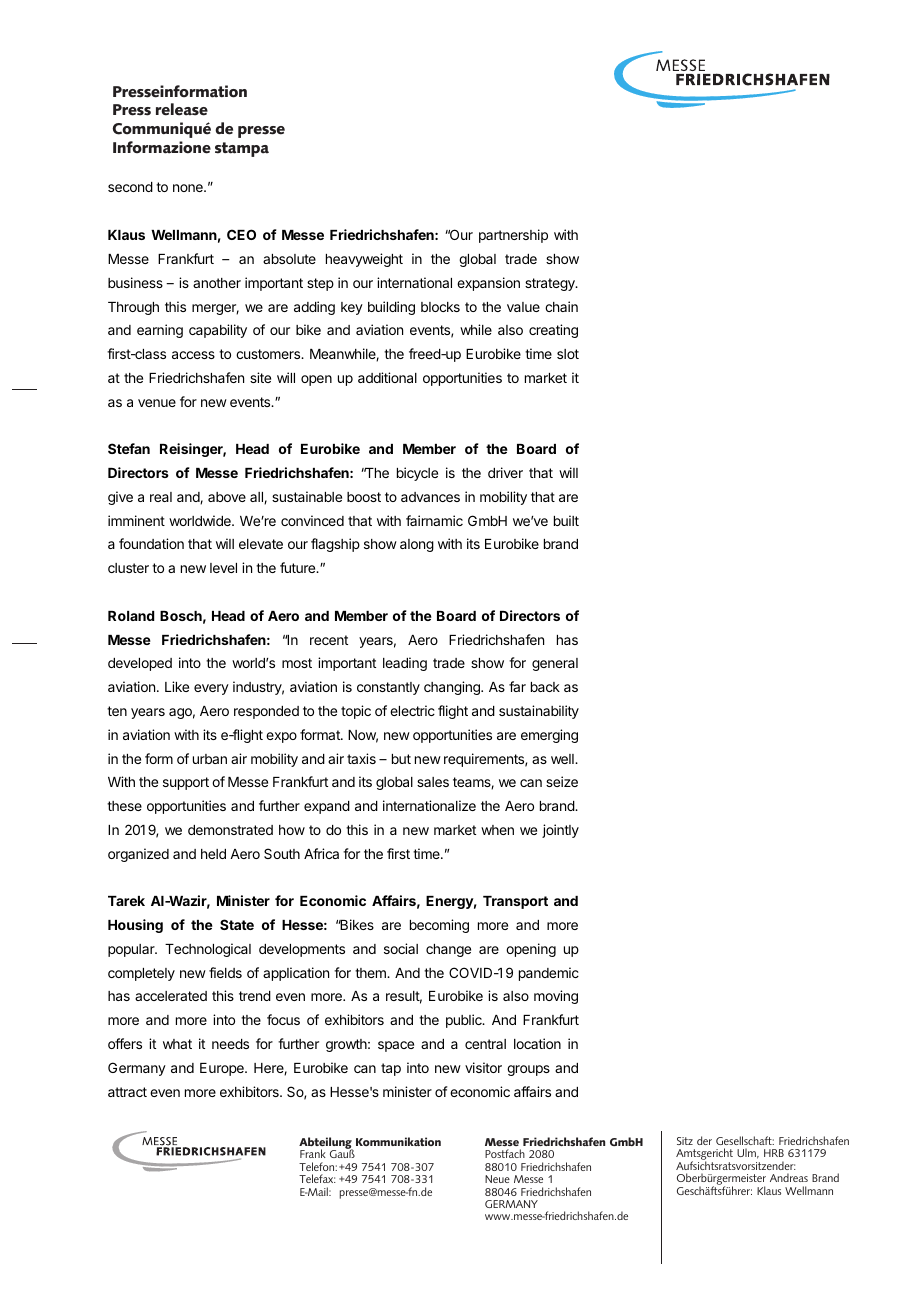 Image resolution: width=924 pixels, height=1308 pixels. I want to click on sales, so click(433, 782).
